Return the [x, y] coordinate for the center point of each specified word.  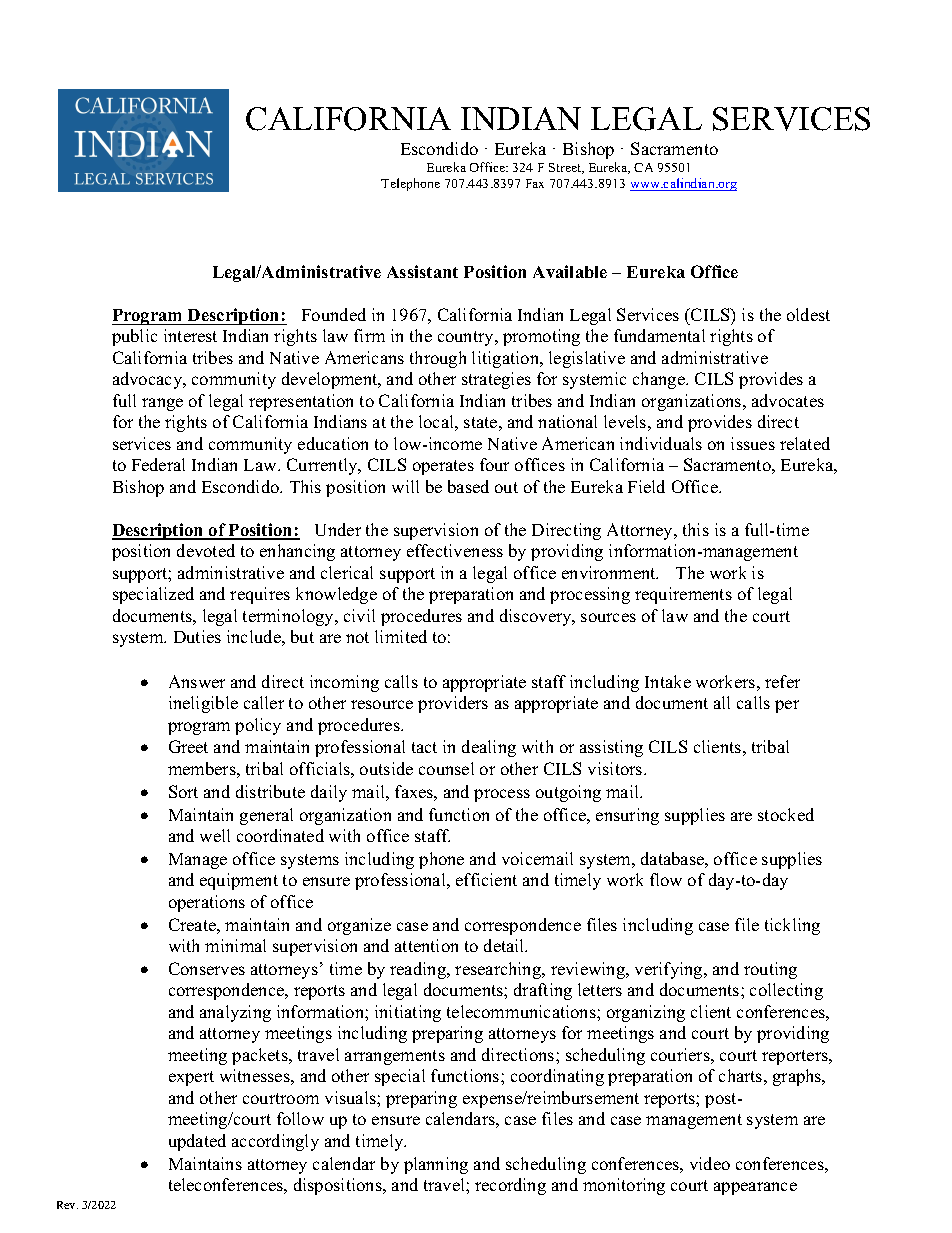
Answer [197, 681]
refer [782, 681]
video [710, 1163]
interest [190, 335]
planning [436, 1165]
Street [566, 168]
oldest [808, 314]
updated [197, 1142]
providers [453, 704]
